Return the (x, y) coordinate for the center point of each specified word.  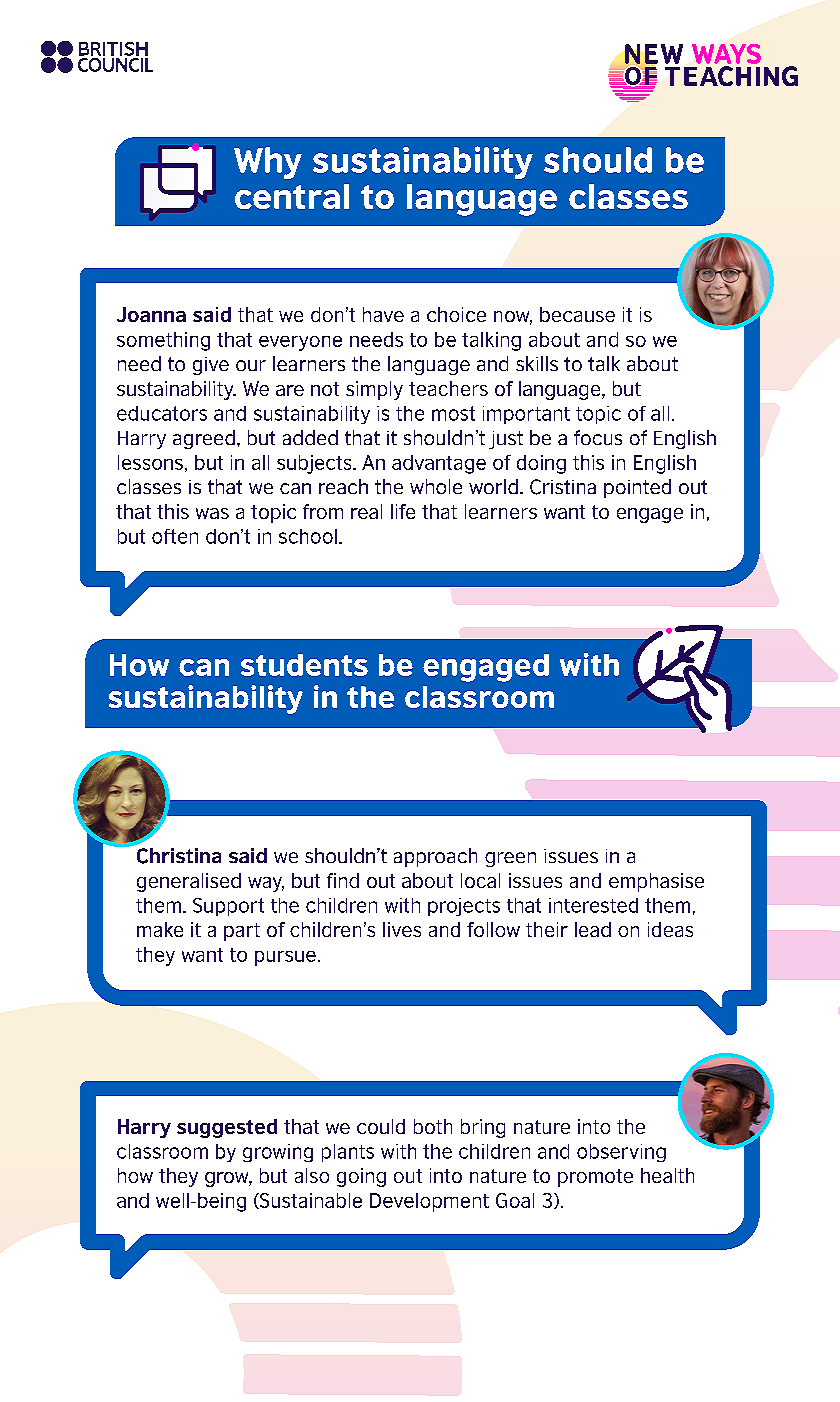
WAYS (726, 54)
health (667, 1175)
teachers (448, 388)
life (403, 511)
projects (464, 907)
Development (429, 1202)
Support (228, 907)
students (304, 665)
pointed (637, 488)
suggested (227, 1128)
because (577, 314)
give (211, 366)
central (292, 196)
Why (268, 163)
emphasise (656, 882)
